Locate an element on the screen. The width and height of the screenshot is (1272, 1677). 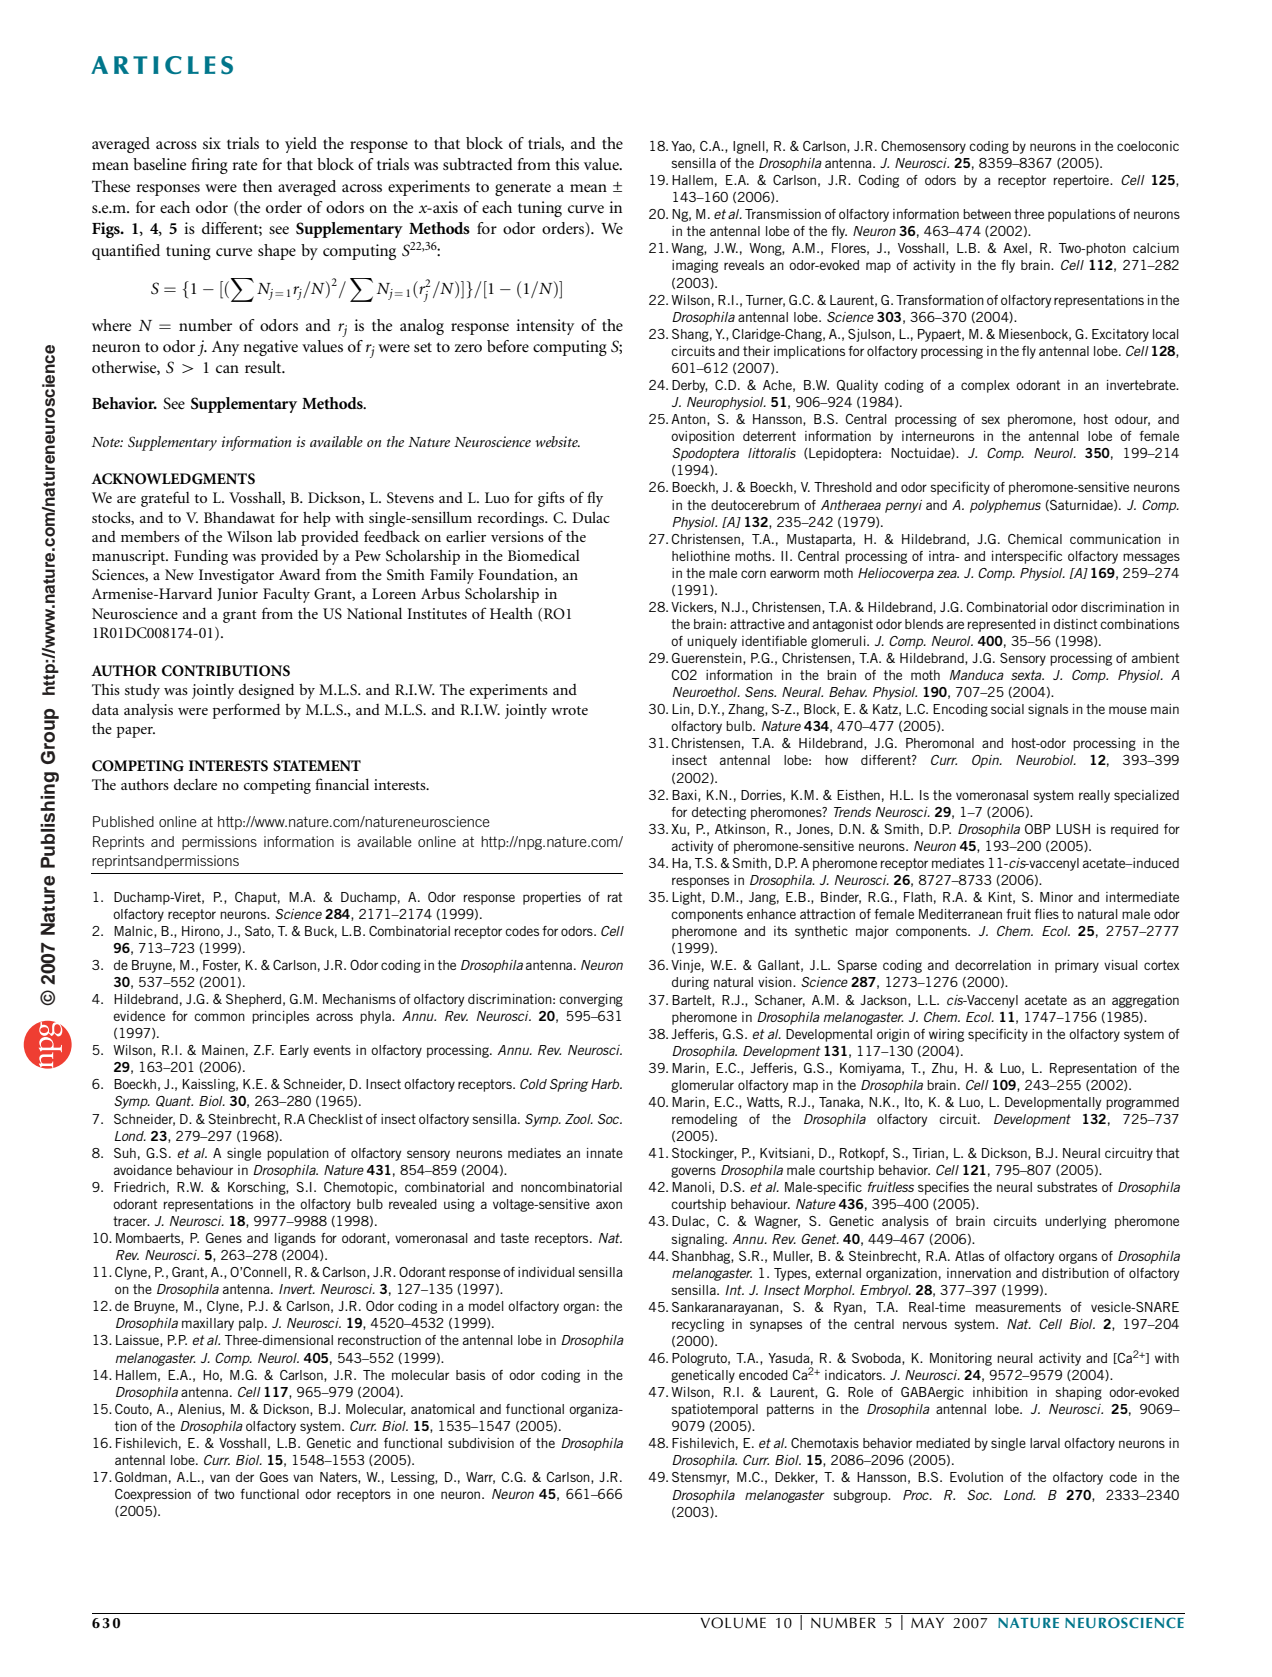
repertoire is located at coordinates (1082, 181).
